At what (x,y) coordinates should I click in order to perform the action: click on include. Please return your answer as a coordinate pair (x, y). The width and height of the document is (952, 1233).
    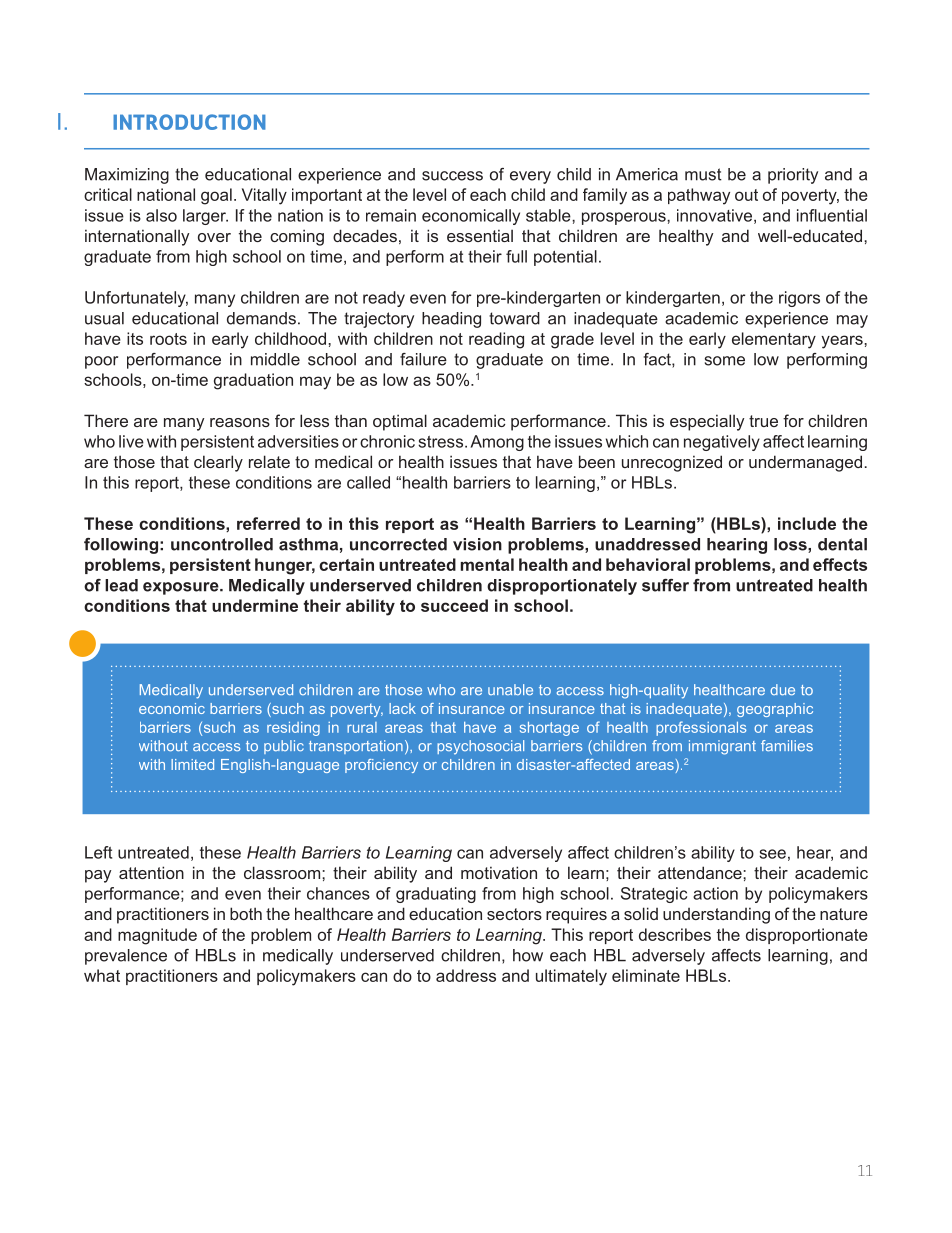
    Looking at the image, I should click on (807, 523).
